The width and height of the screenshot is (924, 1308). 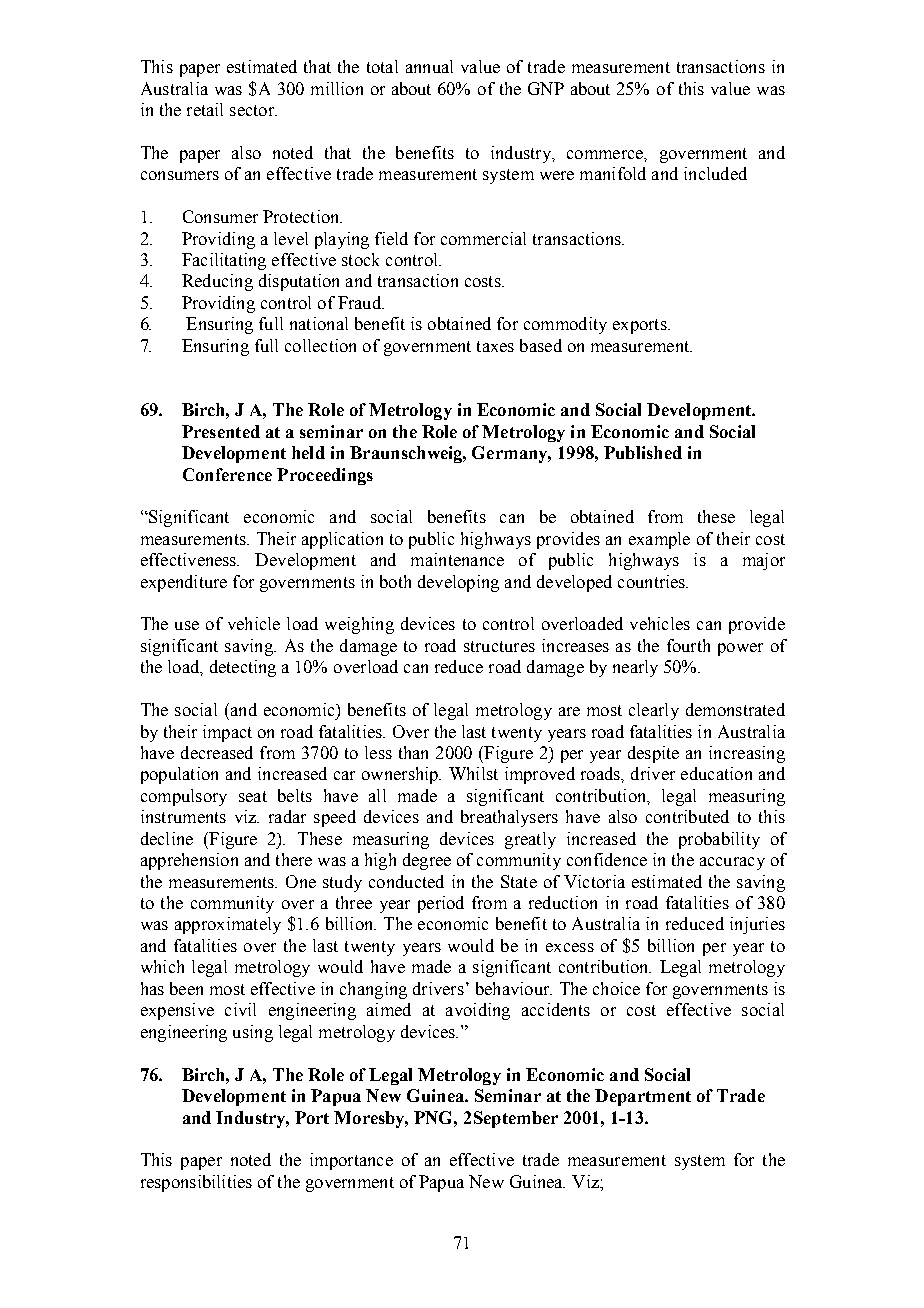 I want to click on retail, so click(x=205, y=109).
